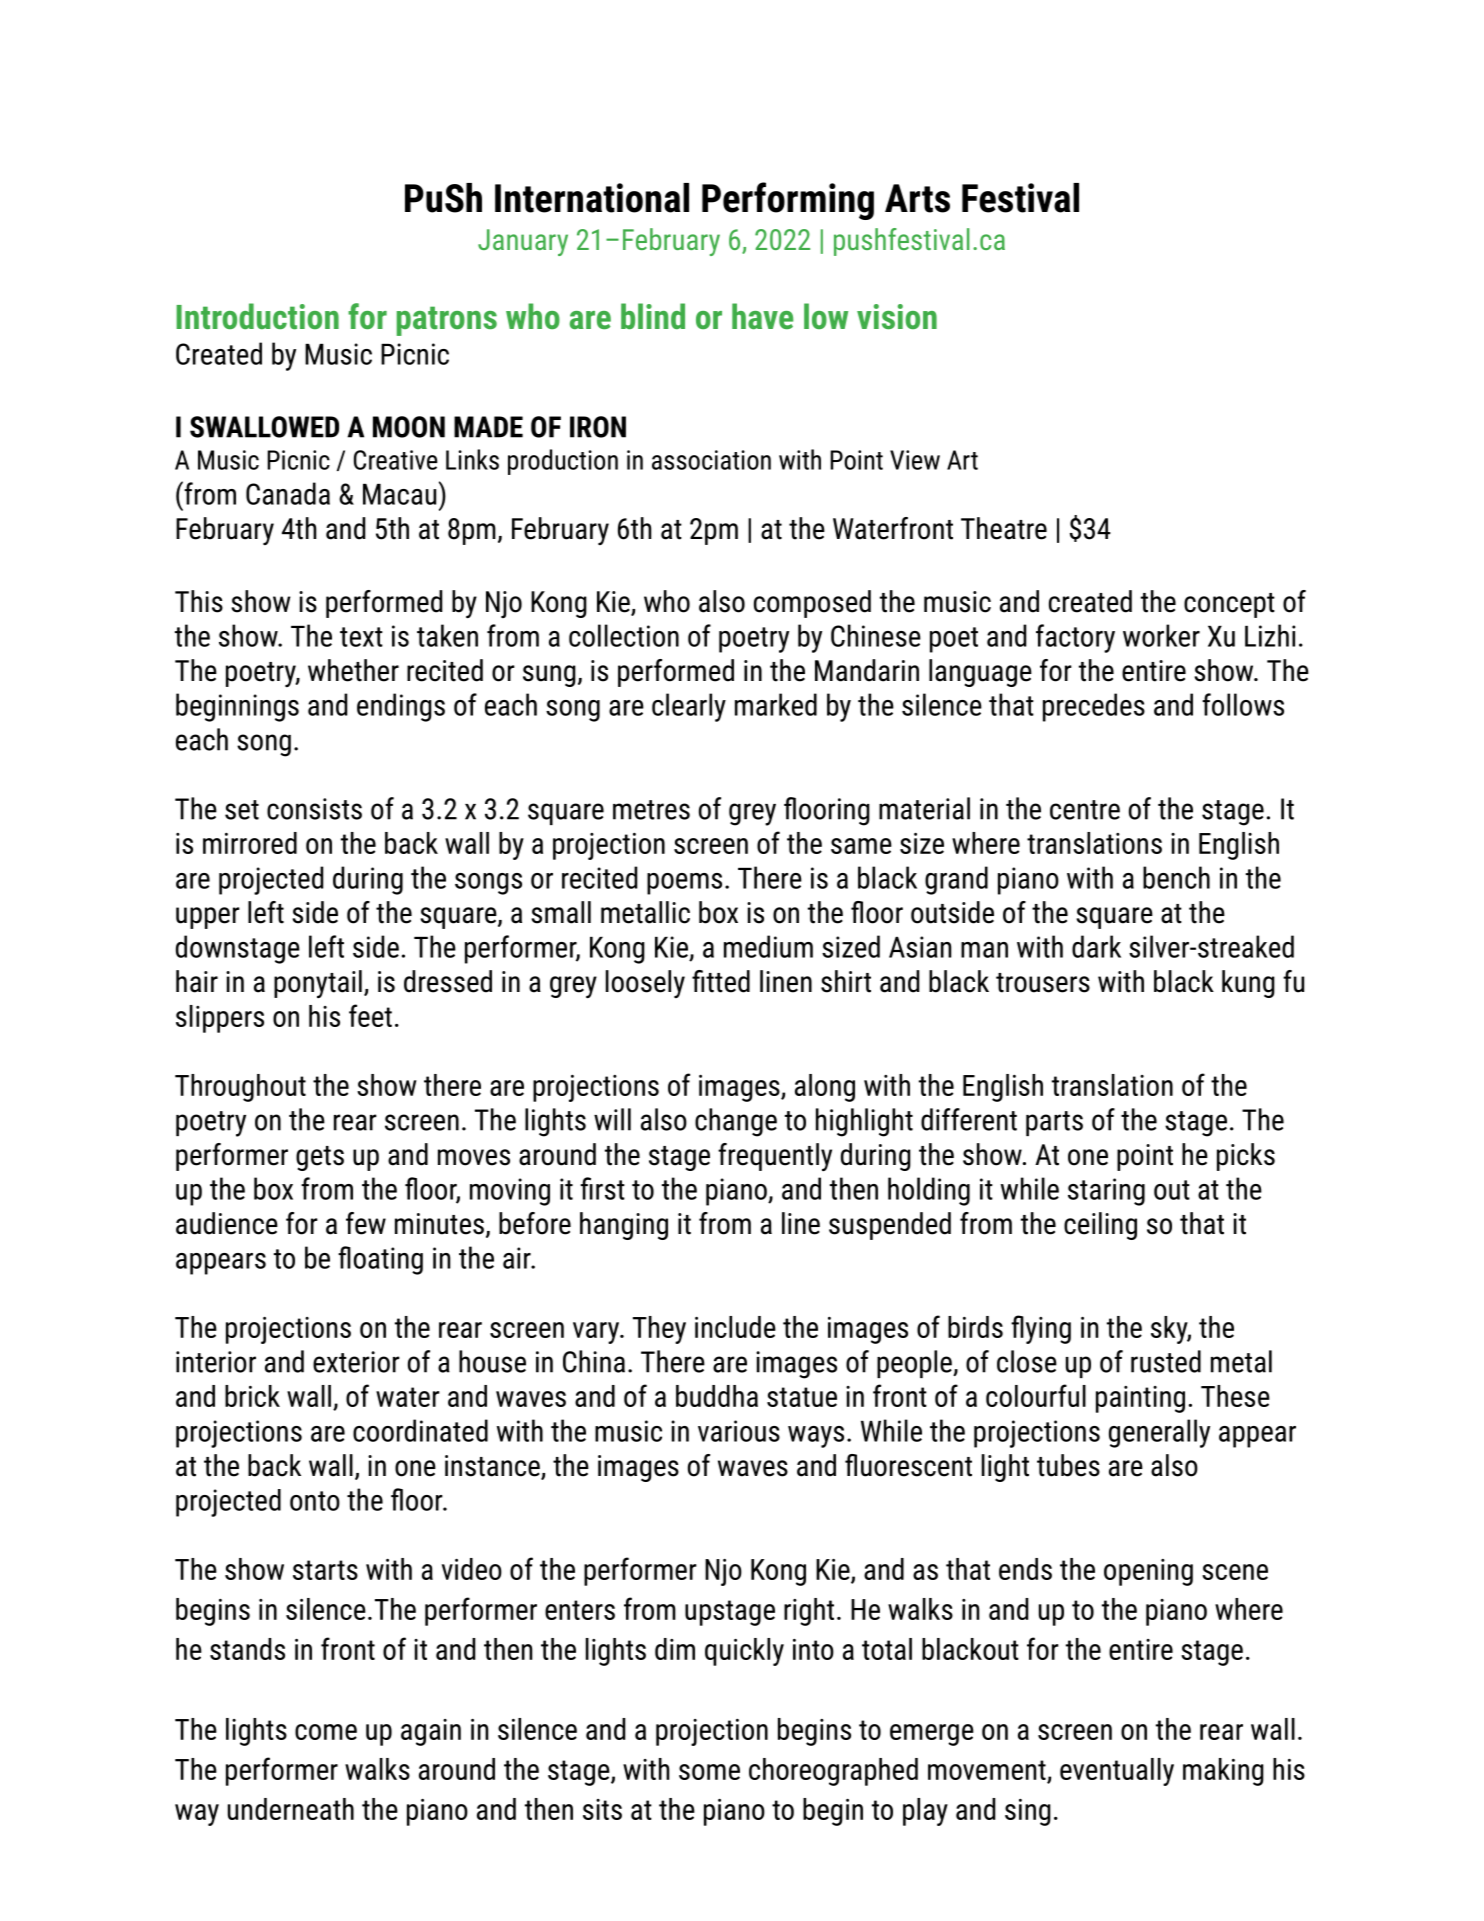  I want to click on come, so click(326, 1732).
